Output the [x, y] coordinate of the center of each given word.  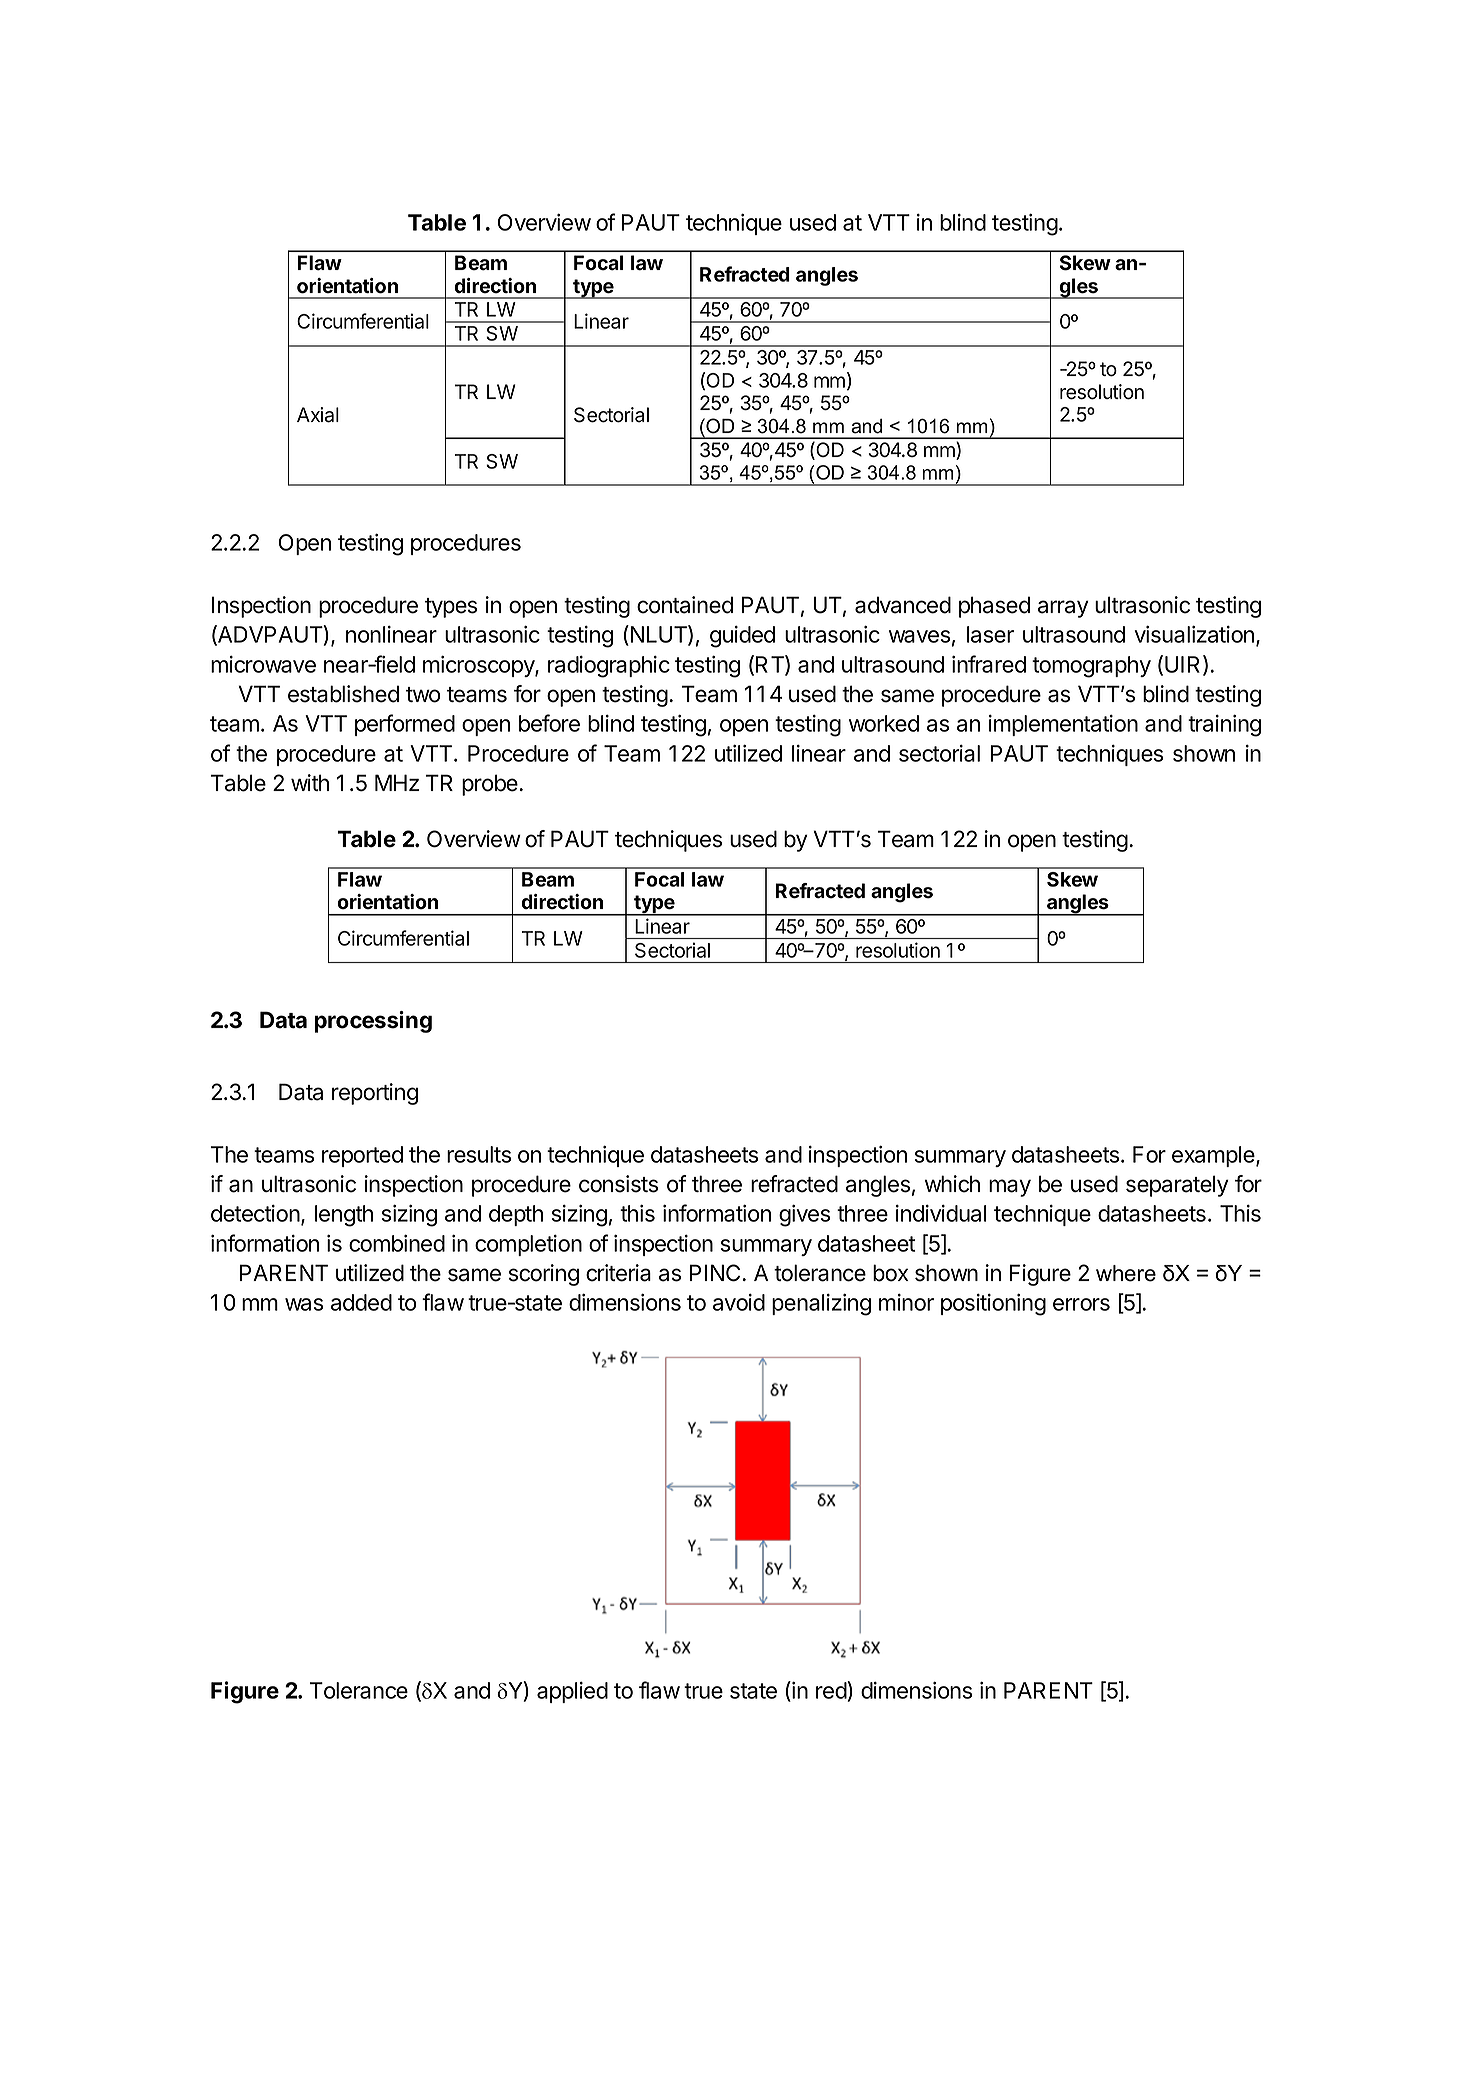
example [1214, 1156]
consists [618, 1184]
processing [373, 1022]
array [1063, 609]
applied [572, 1692]
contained [685, 605]
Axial [318, 415]
